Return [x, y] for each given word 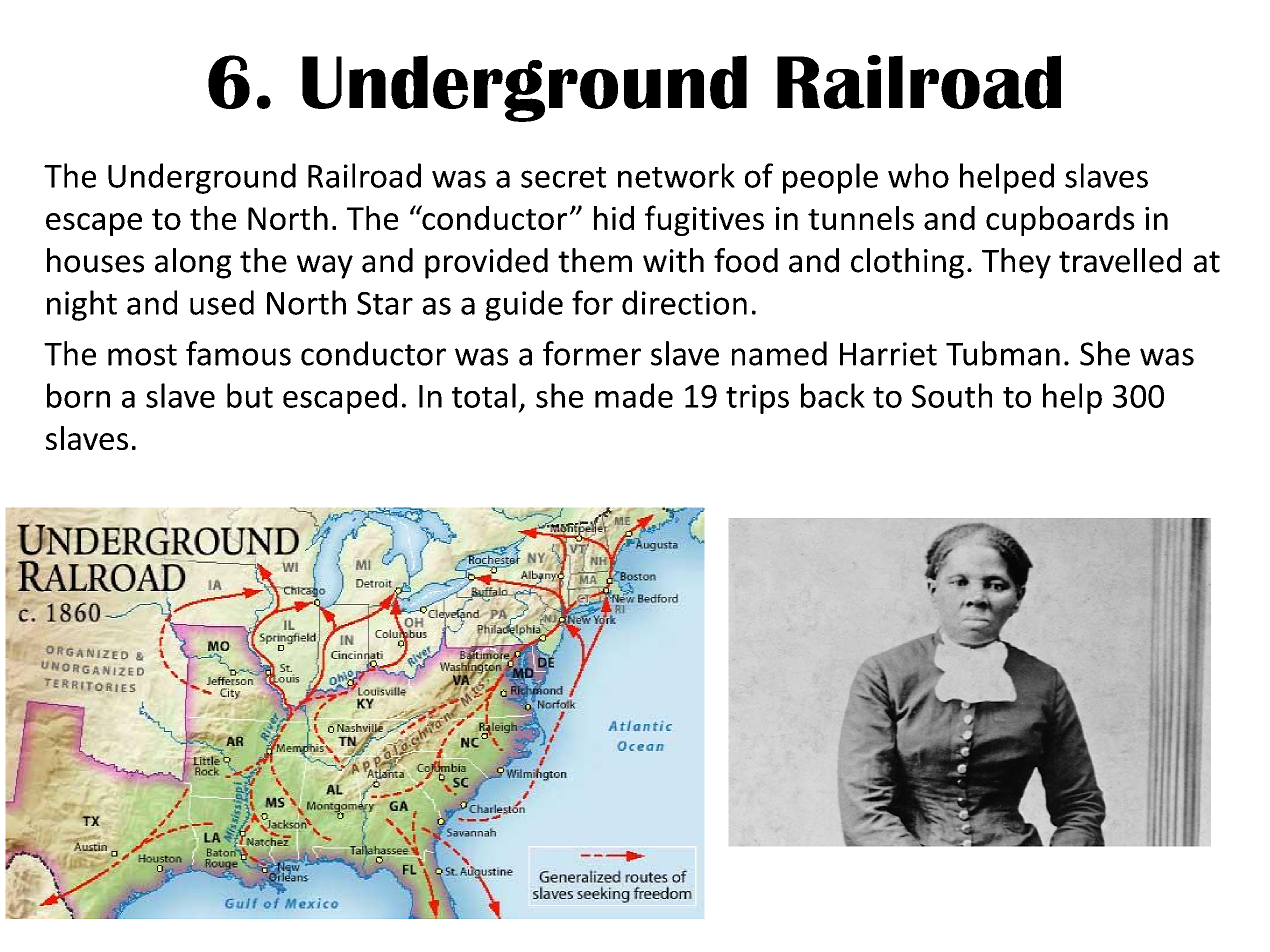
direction [684, 302]
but [250, 395]
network [676, 175]
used [222, 302]
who [918, 175]
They [1016, 263]
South [952, 395]
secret [563, 177]
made [634, 395]
